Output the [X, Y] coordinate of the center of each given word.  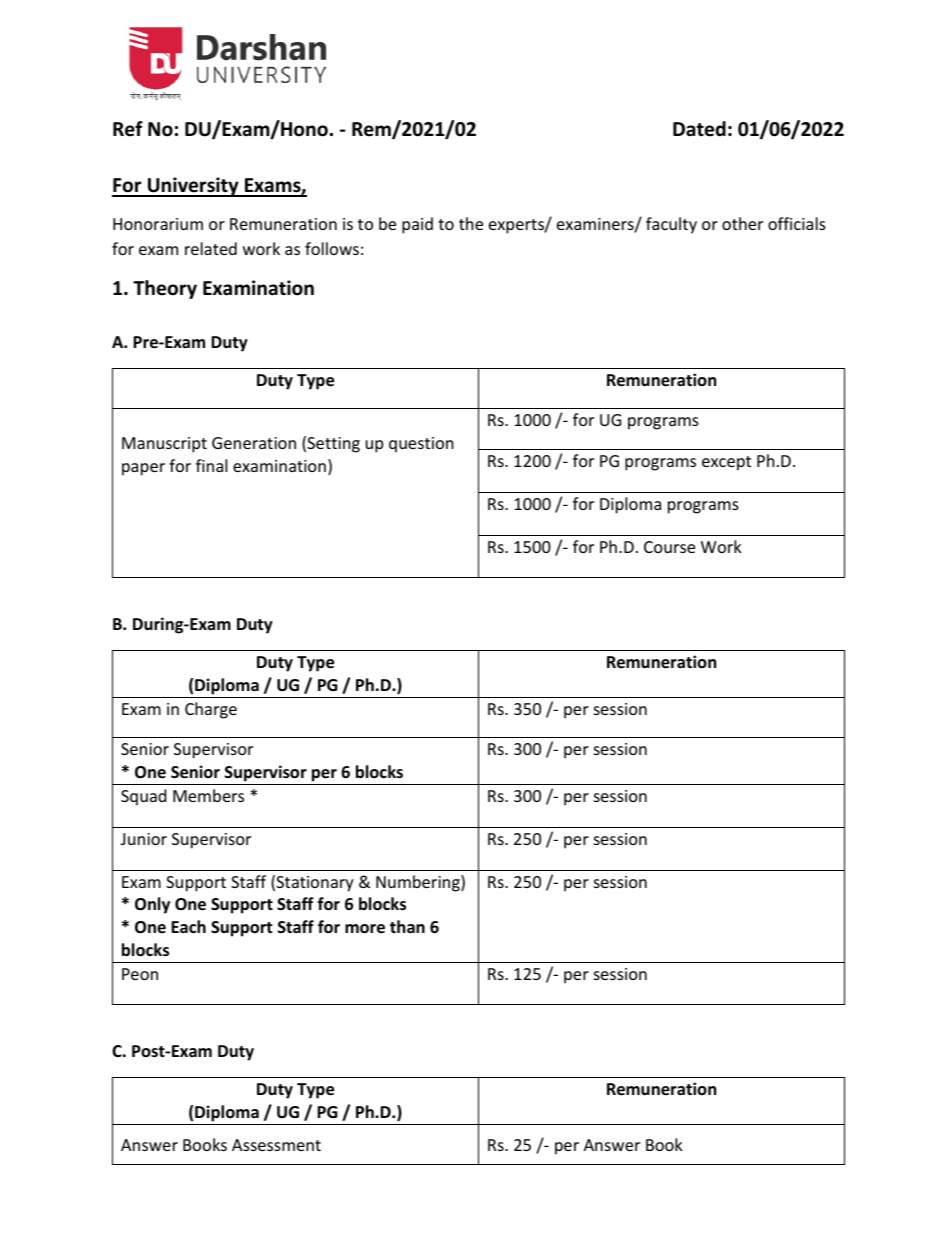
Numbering [419, 883]
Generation [254, 443]
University [193, 187]
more [365, 929]
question [421, 445]
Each [188, 926]
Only [152, 905]
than [407, 926]
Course [669, 547]
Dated [699, 129]
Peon [140, 974]
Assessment [276, 1145]
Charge [211, 710]
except [726, 463]
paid [417, 225]
